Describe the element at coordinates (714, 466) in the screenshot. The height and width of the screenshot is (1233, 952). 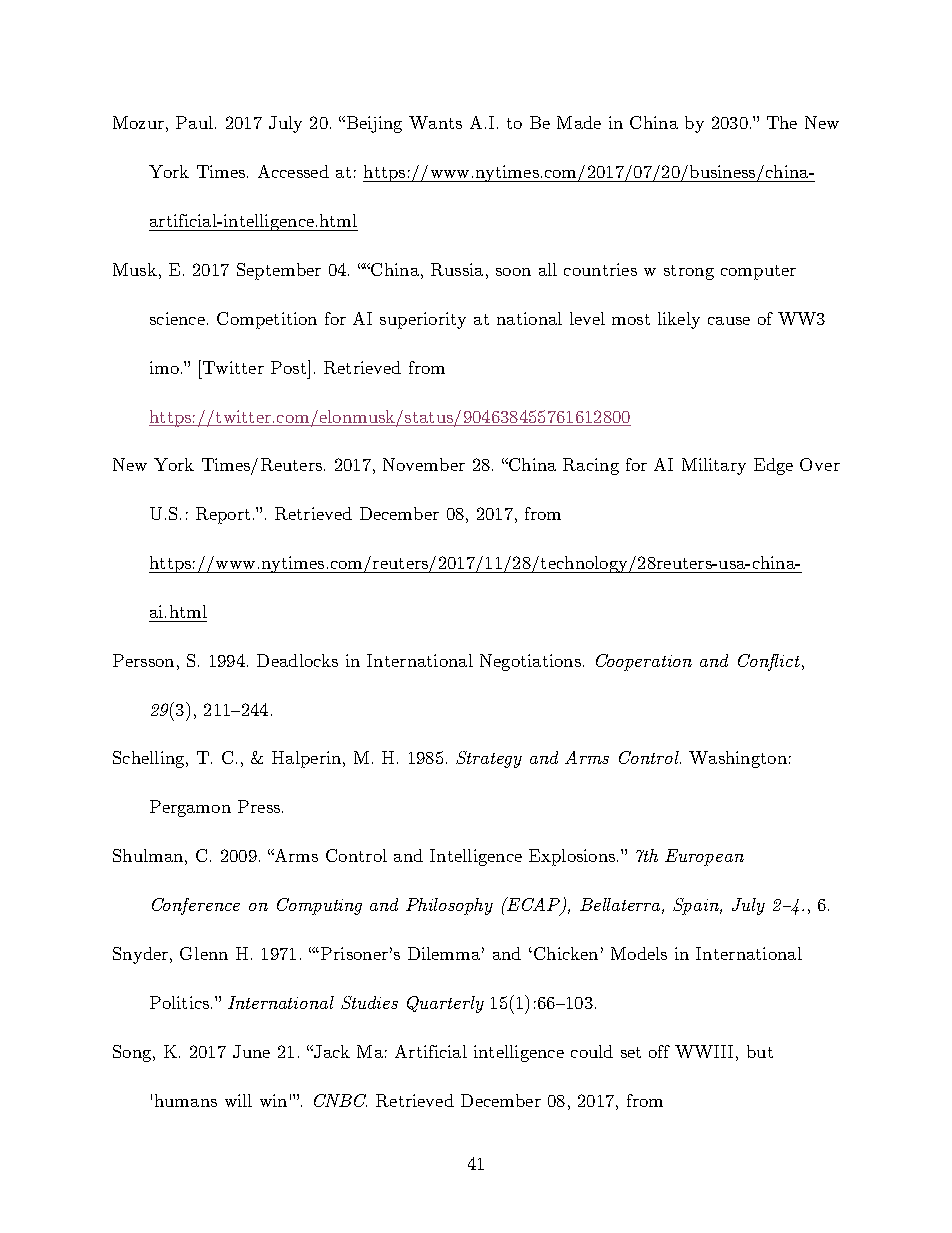
I see `Military` at that location.
